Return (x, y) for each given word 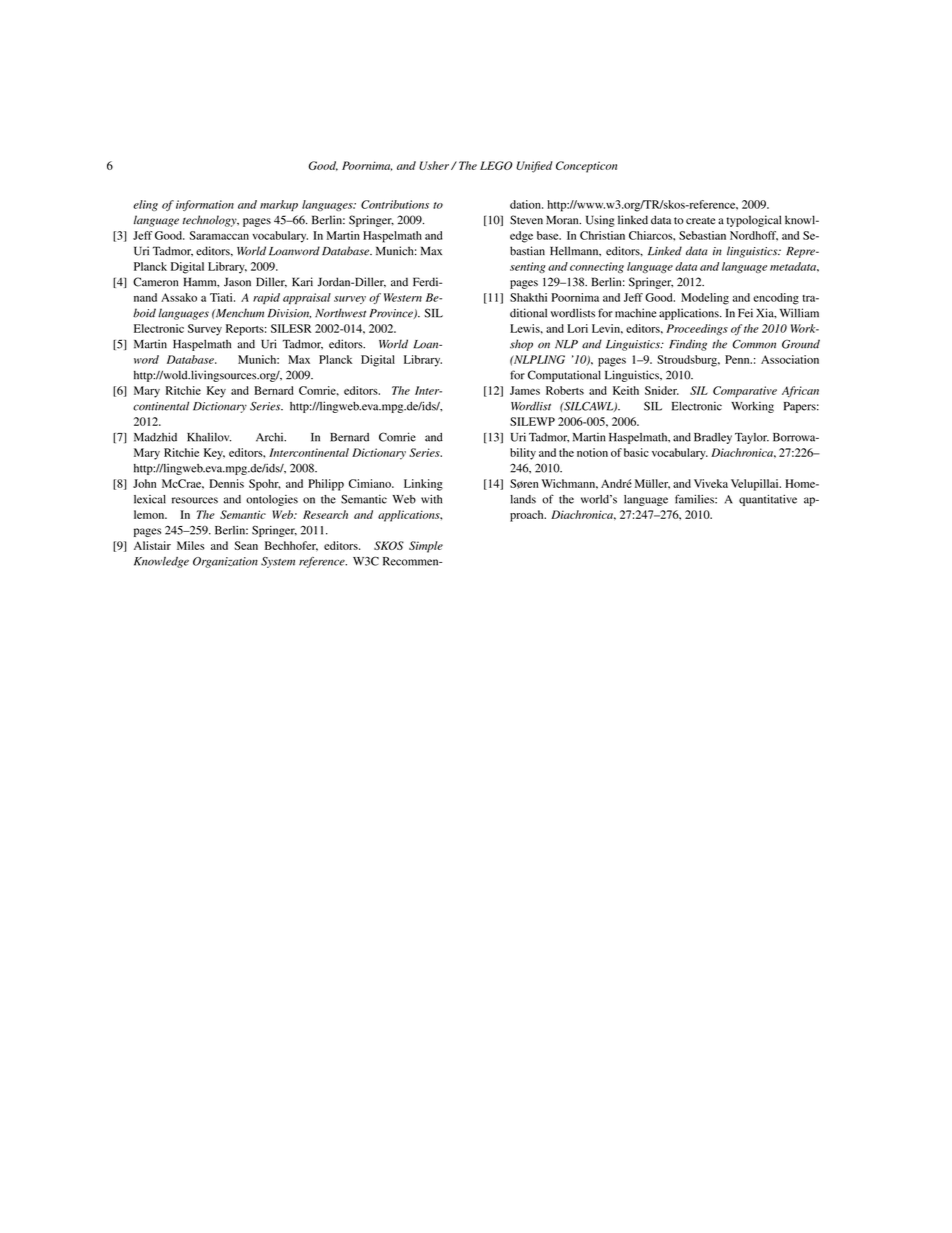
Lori (577, 328)
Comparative (745, 392)
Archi (271, 437)
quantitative (768, 500)
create (700, 221)
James (525, 390)
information (205, 205)
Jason (237, 282)
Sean (246, 545)
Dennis (226, 483)
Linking (423, 485)
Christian (602, 235)
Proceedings (697, 329)
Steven (526, 220)
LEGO (496, 165)
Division (289, 313)
